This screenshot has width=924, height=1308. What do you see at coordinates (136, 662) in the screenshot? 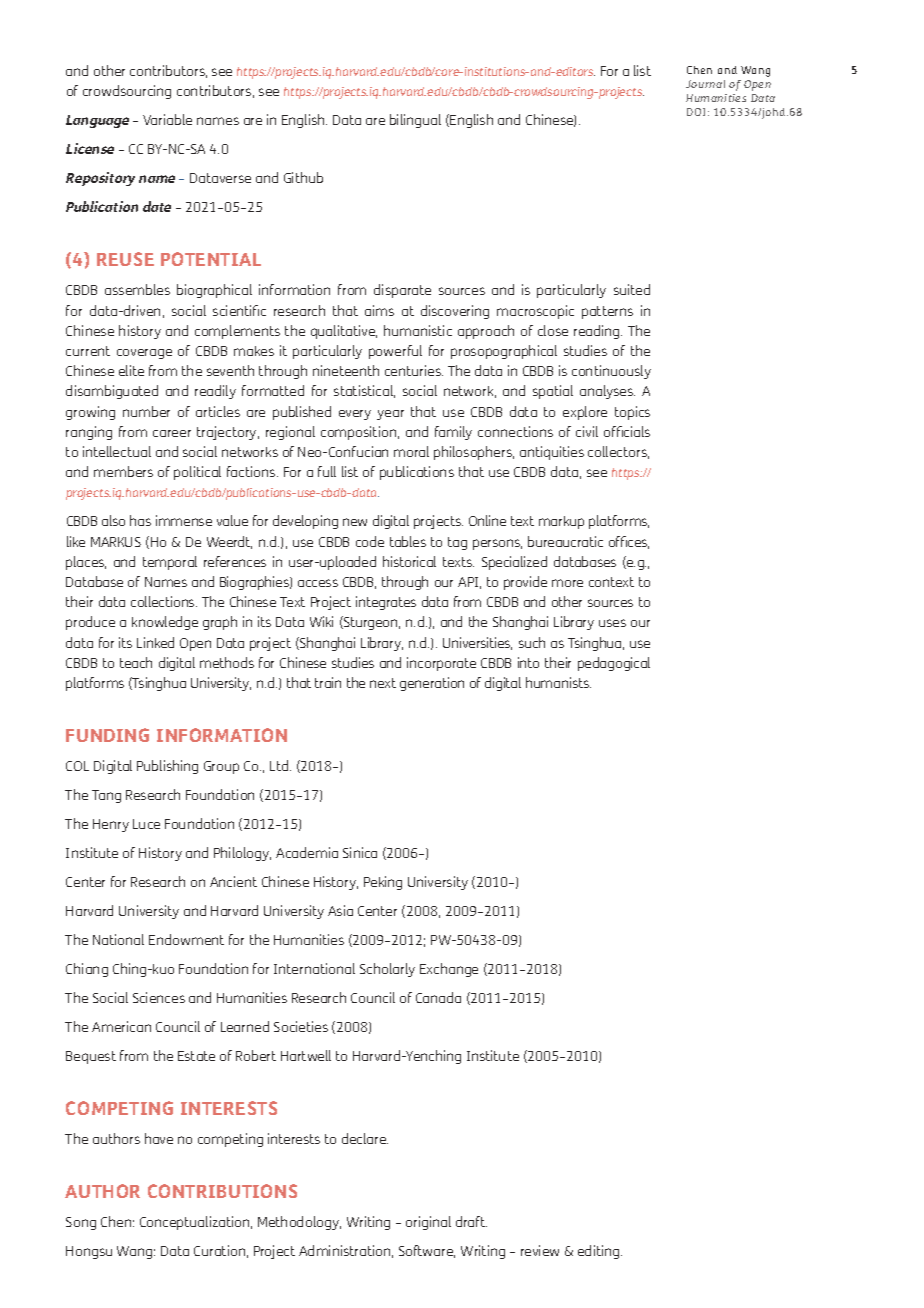
I see `teach` at bounding box center [136, 662].
